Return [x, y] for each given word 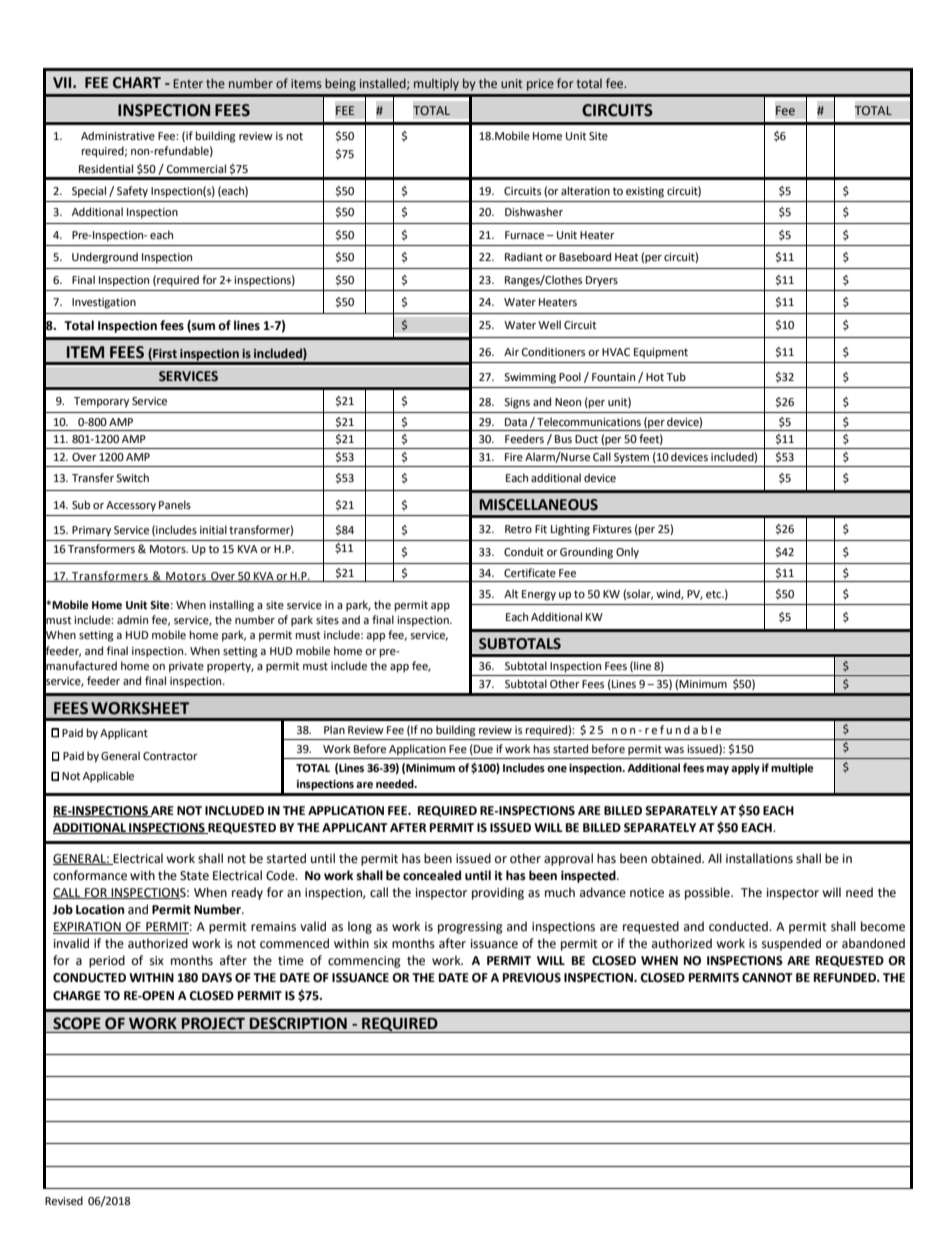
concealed [432, 875]
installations [759, 858]
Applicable [108, 777]
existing [645, 192]
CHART [137, 83]
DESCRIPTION [298, 1023]
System [631, 458]
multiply [436, 84]
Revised [64, 1201]
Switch [132, 477]
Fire [514, 457]
